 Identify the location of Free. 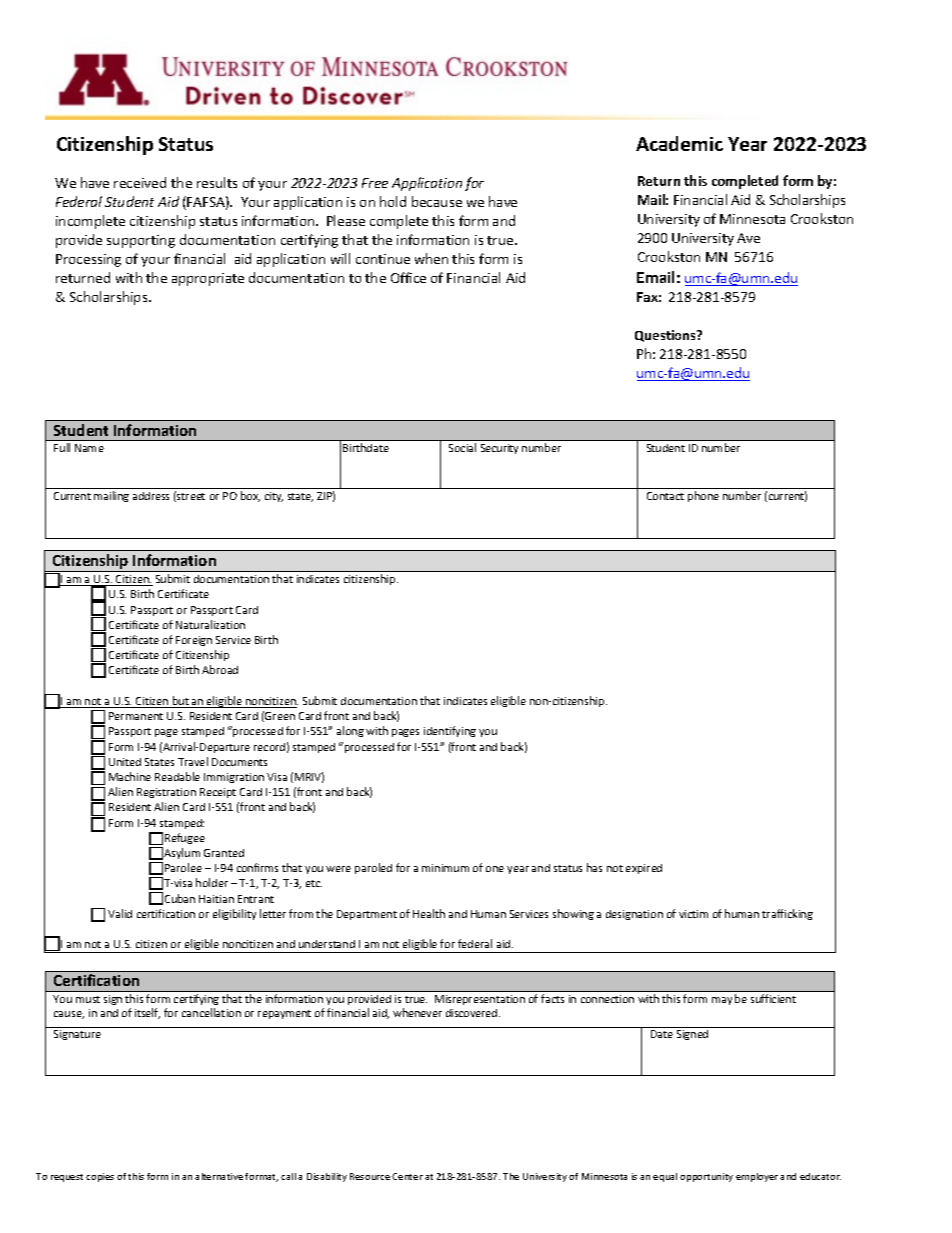
(375, 183).
